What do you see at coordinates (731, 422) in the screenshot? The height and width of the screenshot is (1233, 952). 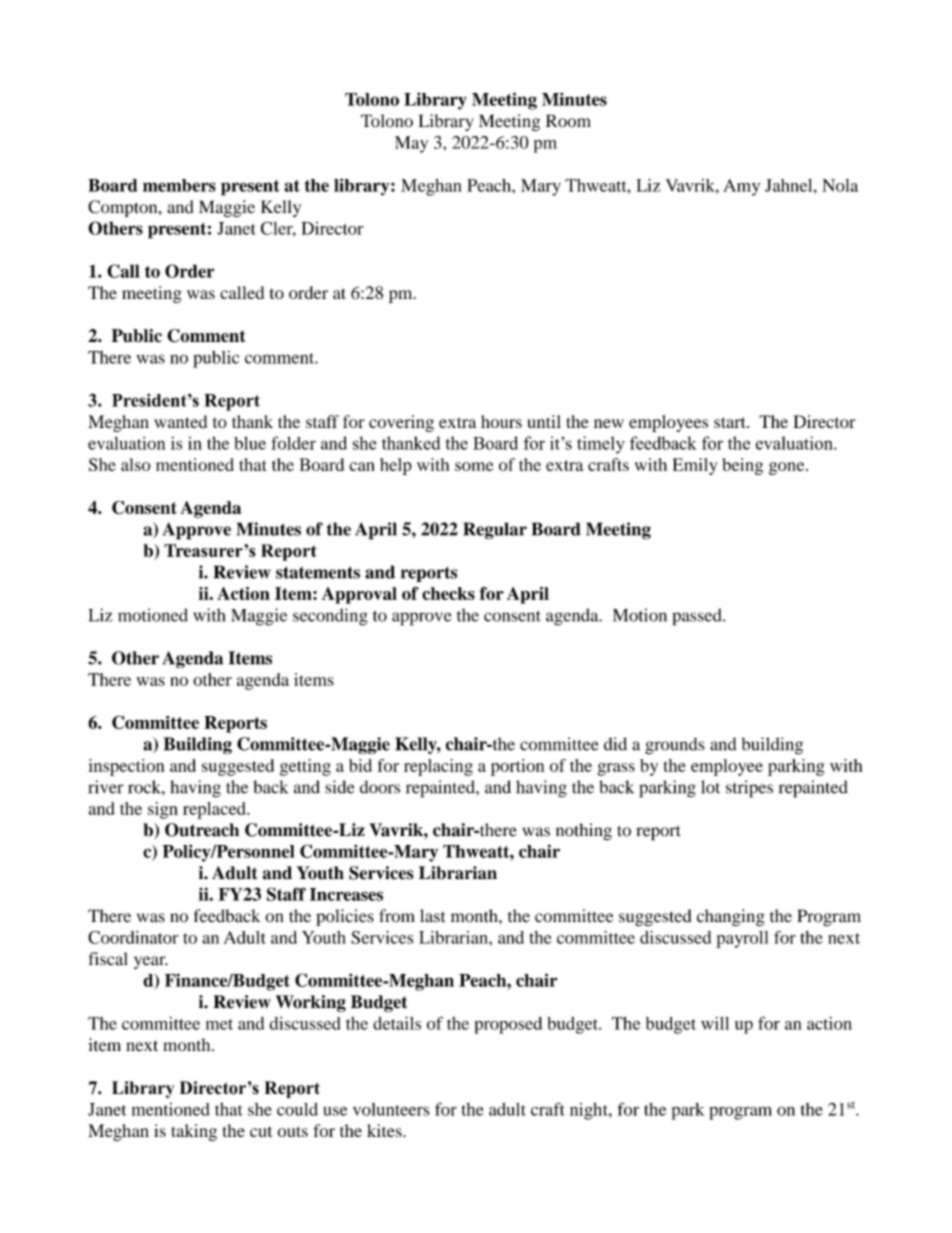 I see `start` at bounding box center [731, 422].
